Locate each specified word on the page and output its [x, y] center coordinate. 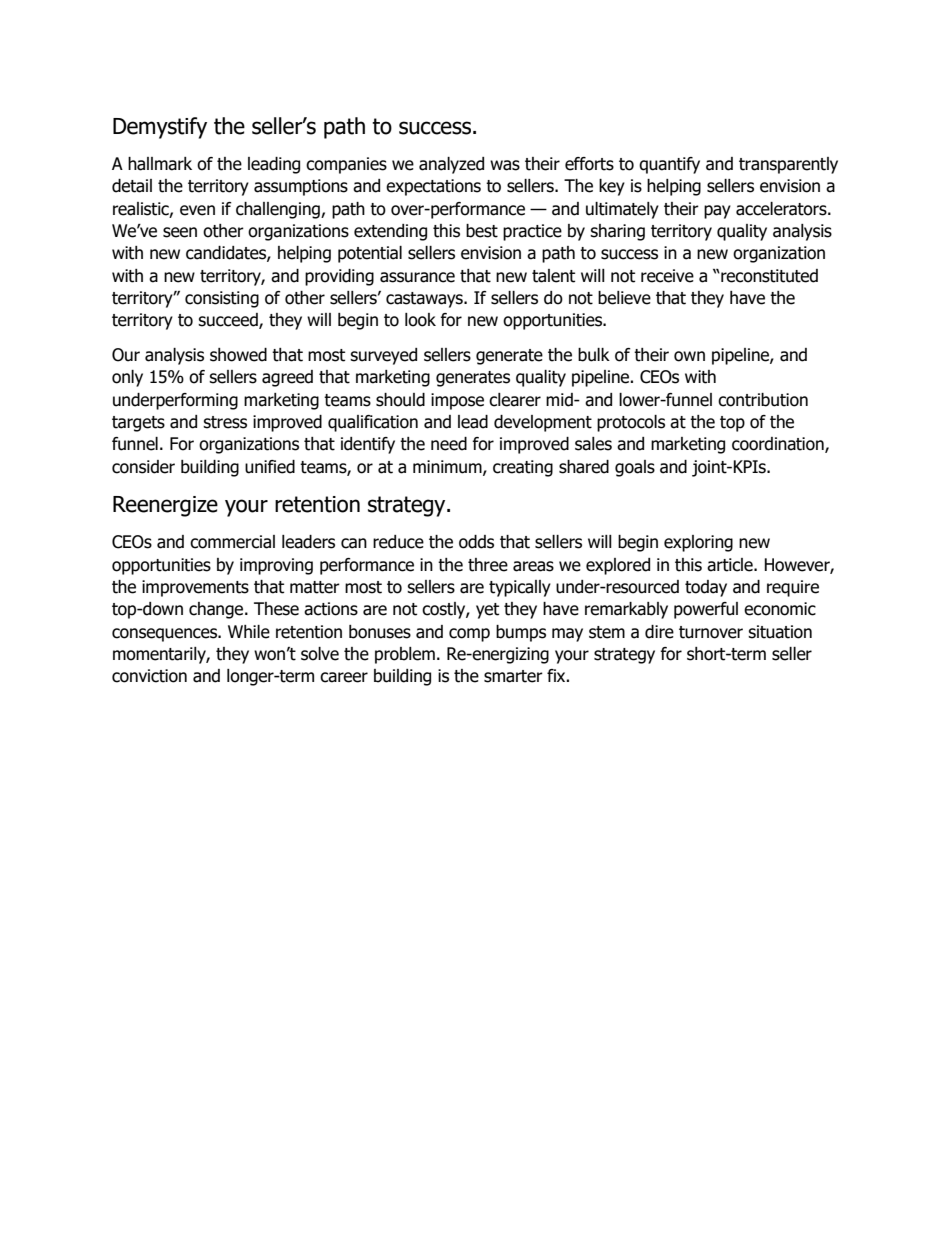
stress [225, 422]
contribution [763, 400]
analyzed [451, 165]
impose [457, 401]
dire [659, 632]
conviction [149, 676]
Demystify [160, 128]
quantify [669, 165]
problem [405, 655]
